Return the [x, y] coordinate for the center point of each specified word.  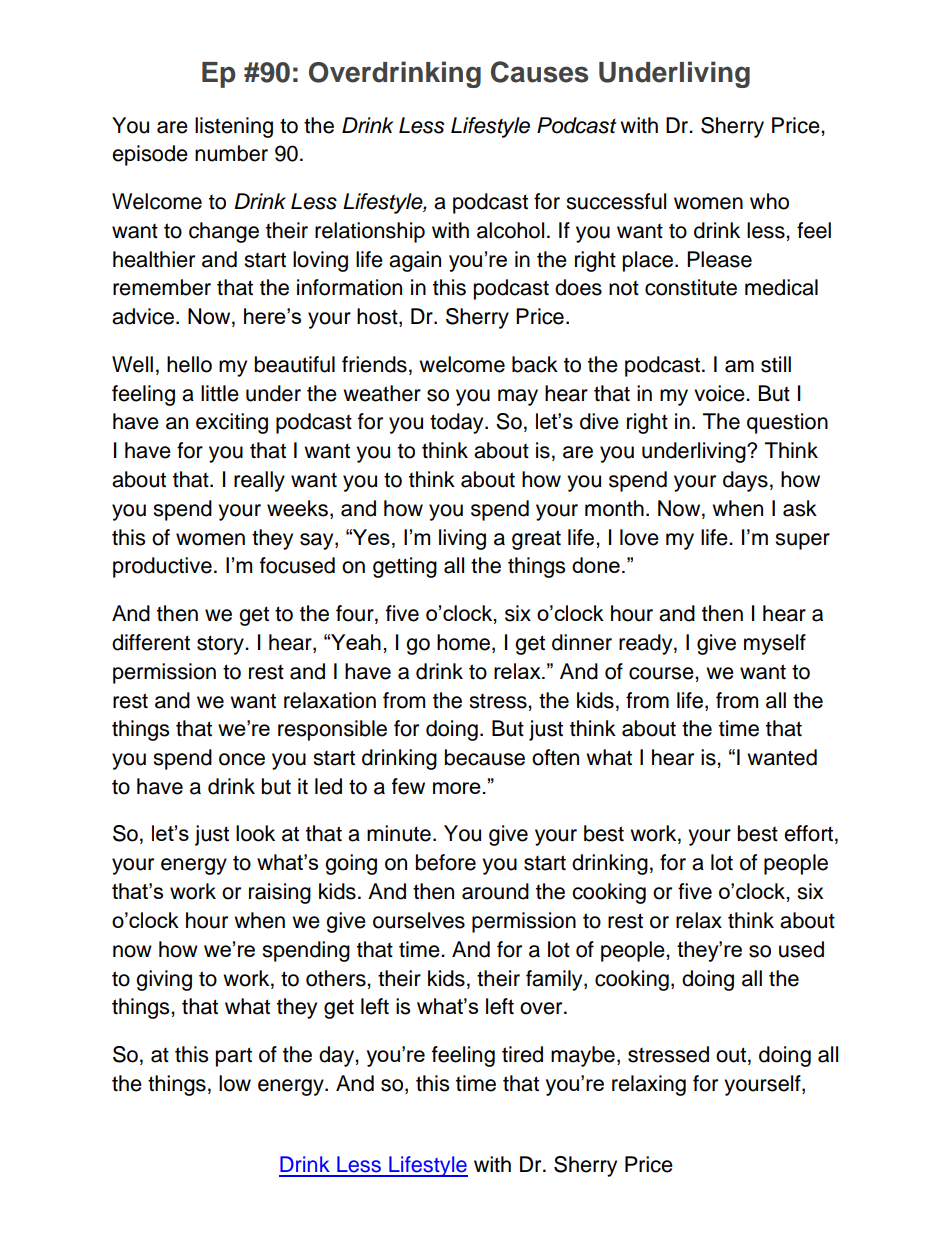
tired [522, 1054]
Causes [539, 72]
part [234, 1057]
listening [234, 127]
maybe [583, 1056]
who [769, 201]
